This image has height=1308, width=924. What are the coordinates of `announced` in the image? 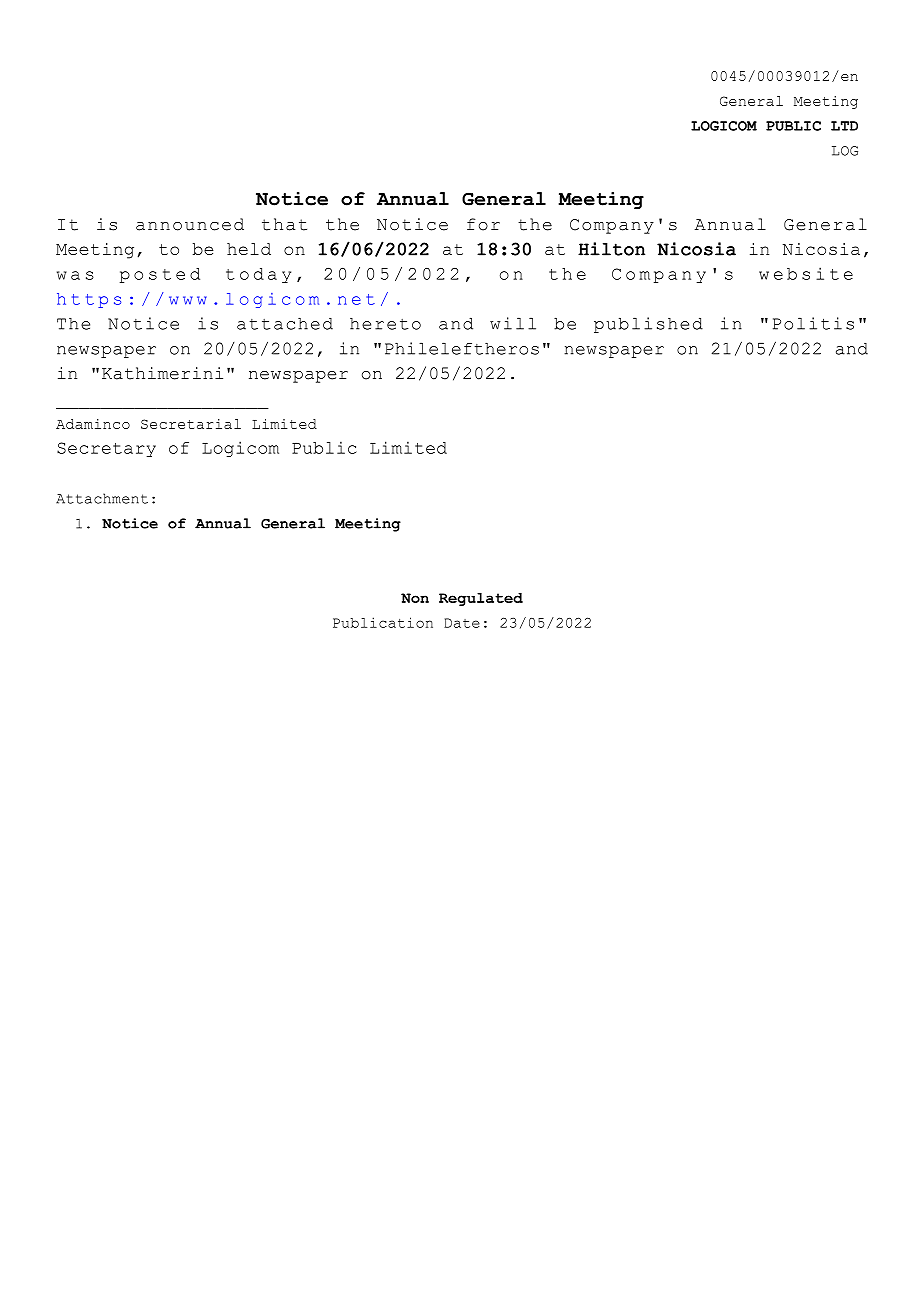 It's located at (190, 224).
